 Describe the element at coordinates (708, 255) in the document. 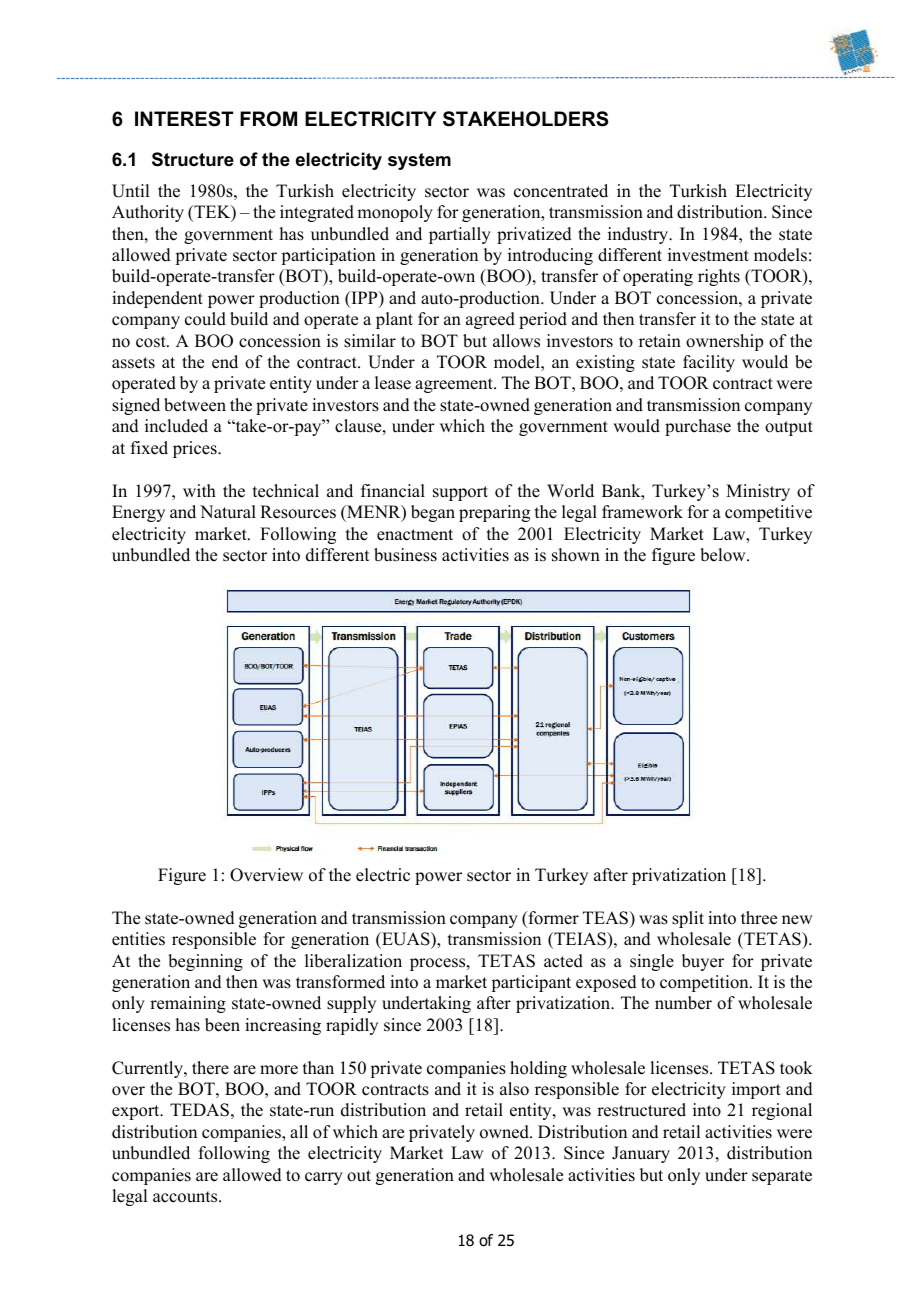

I see `investment` at that location.
